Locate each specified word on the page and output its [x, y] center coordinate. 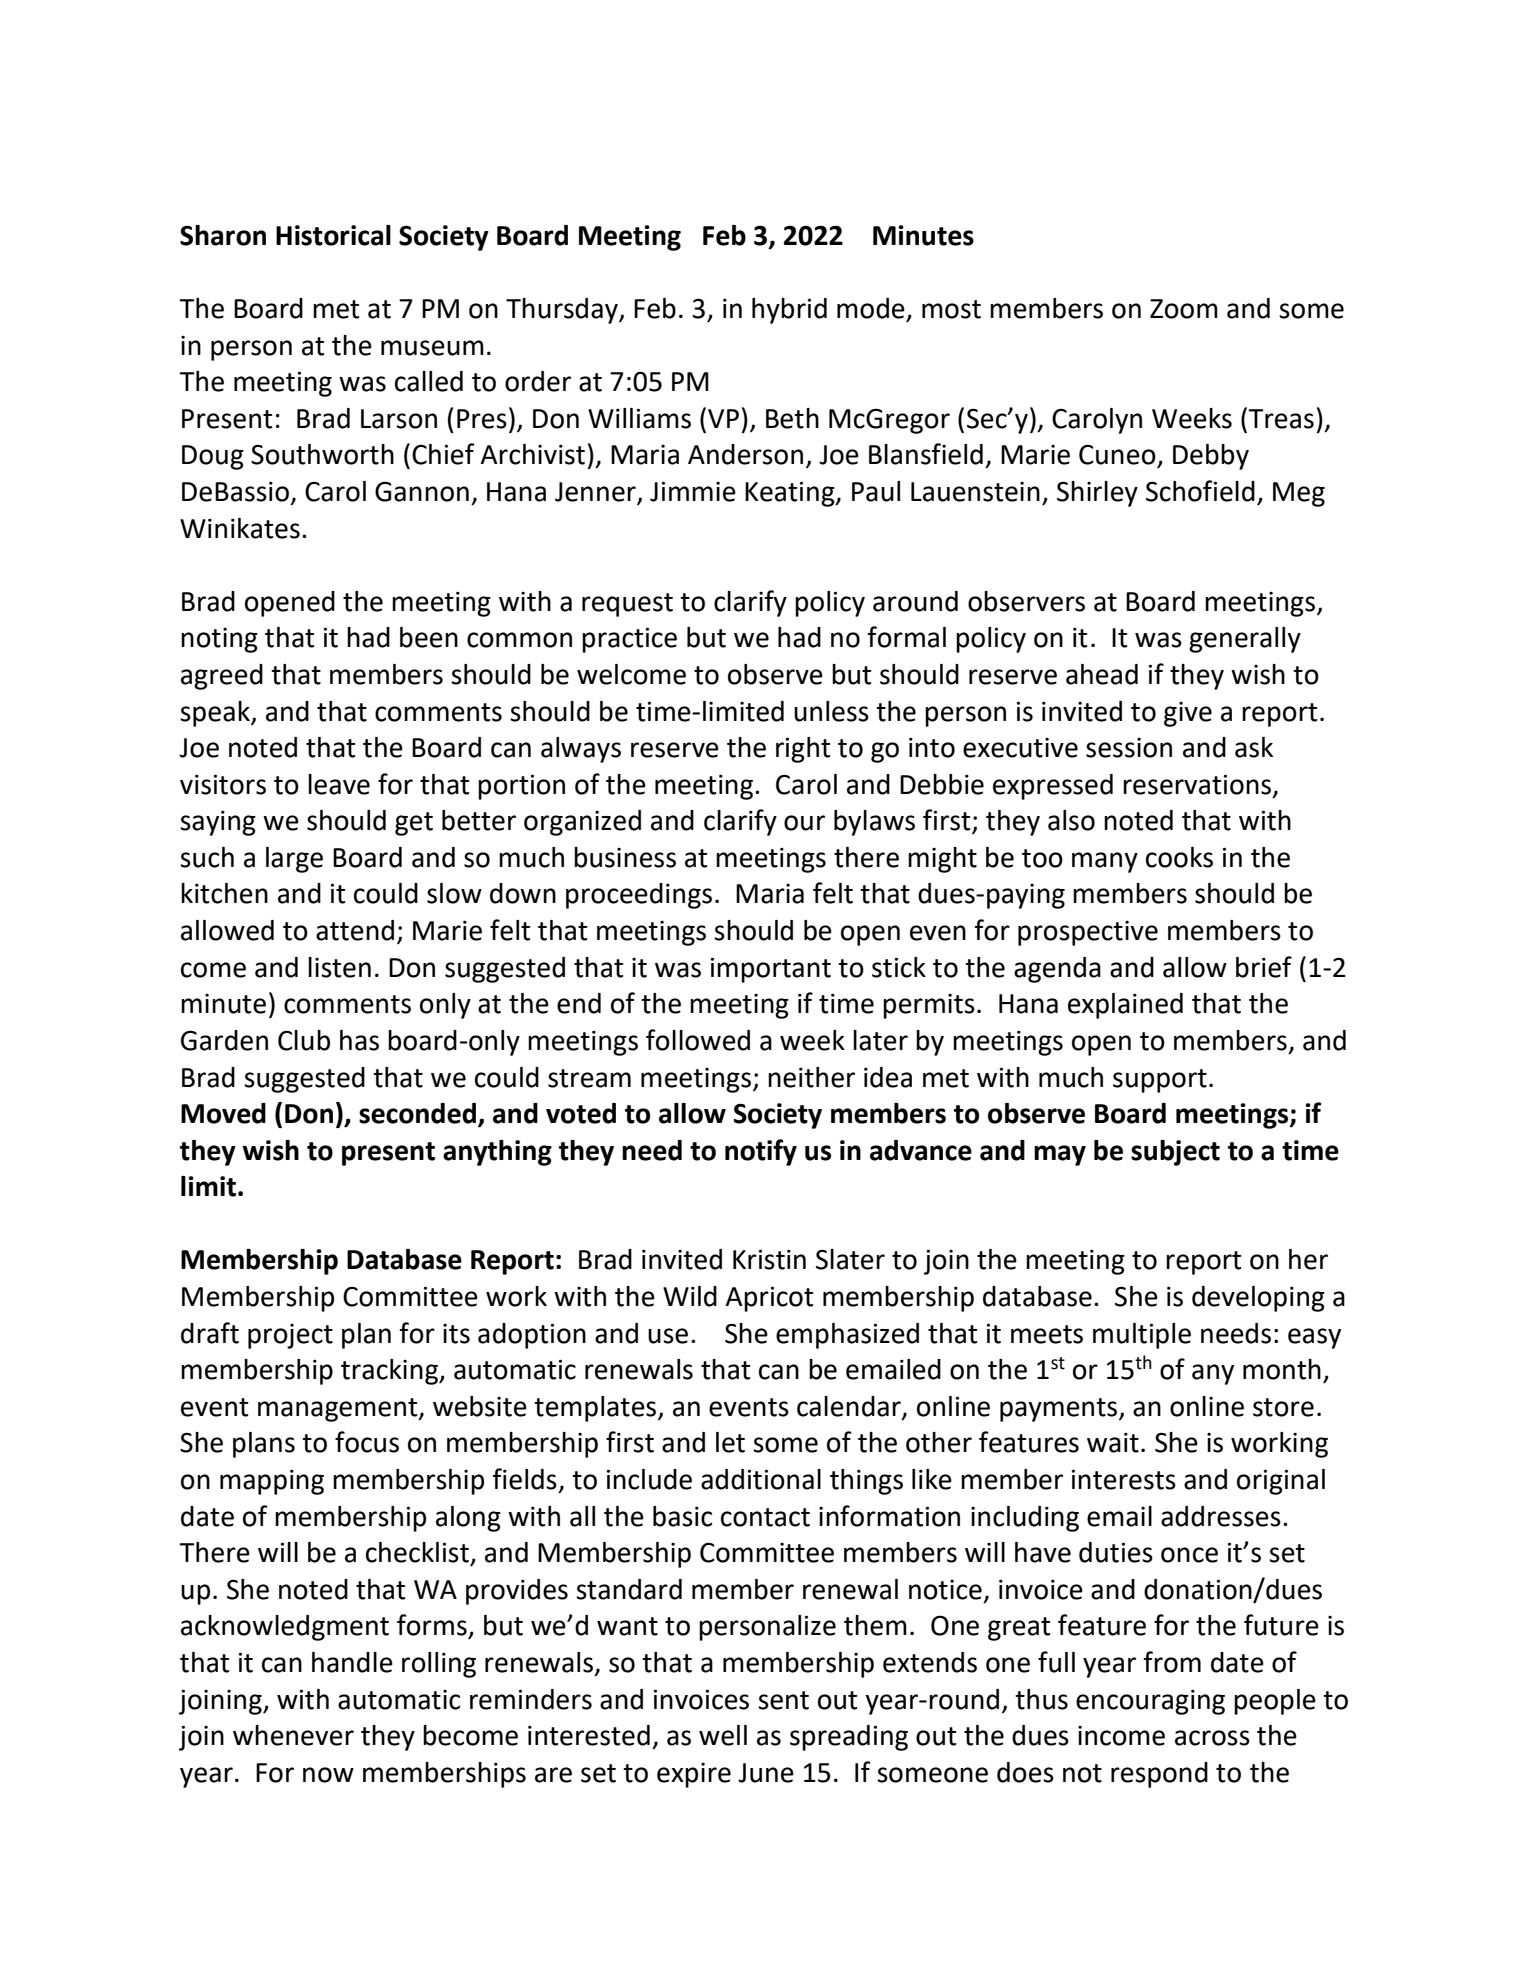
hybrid [789, 311]
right [803, 750]
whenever [293, 1735]
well [723, 1735]
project [290, 1336]
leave [339, 784]
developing [1258, 1299]
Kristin [769, 1259]
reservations [1198, 785]
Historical [333, 235]
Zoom [1184, 309]
